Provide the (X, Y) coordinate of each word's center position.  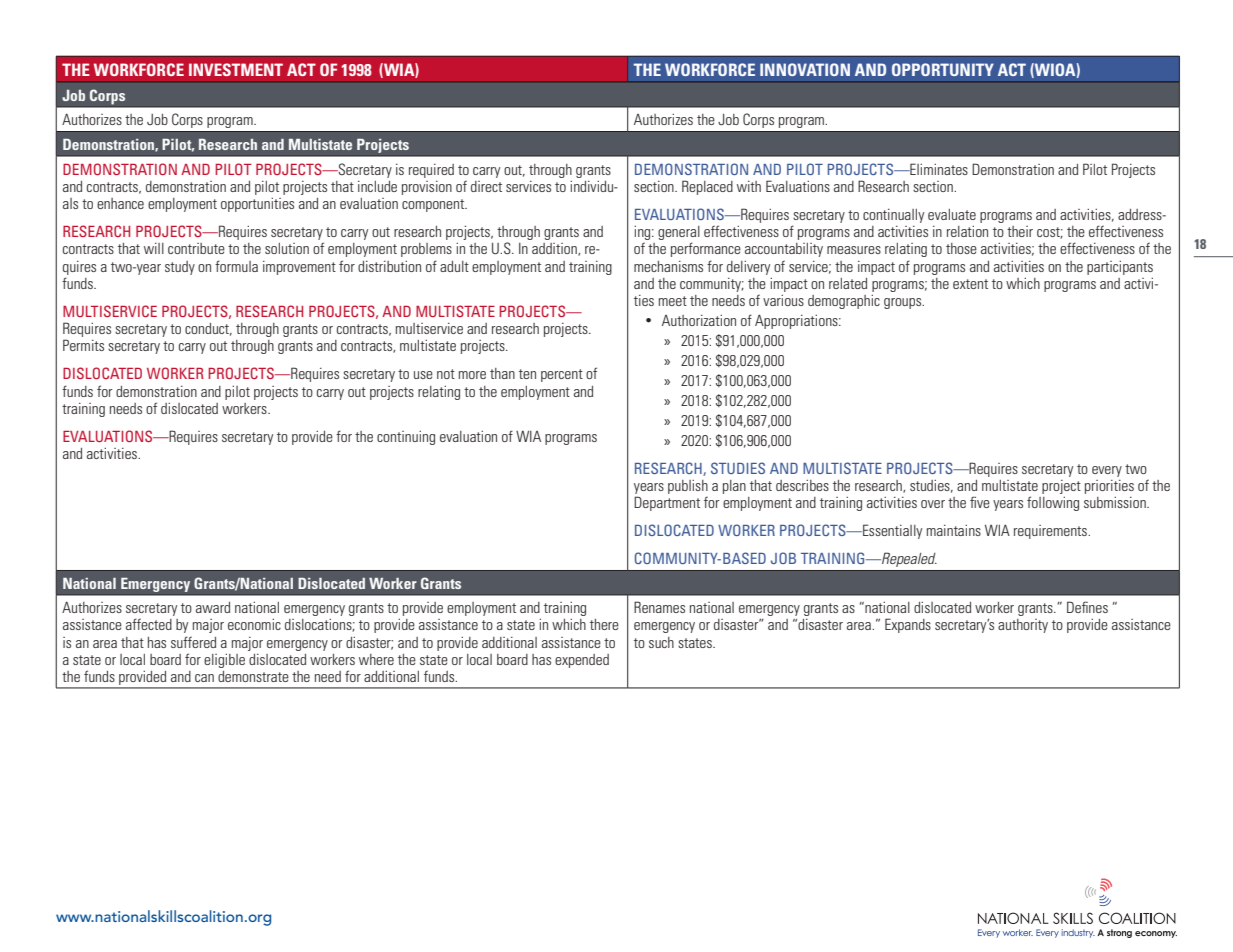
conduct (208, 329)
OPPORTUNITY (943, 69)
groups (904, 303)
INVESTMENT (236, 69)
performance (706, 249)
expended (582, 661)
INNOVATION (805, 69)
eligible (224, 661)
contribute (196, 248)
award (213, 607)
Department (667, 503)
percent (562, 375)
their (1020, 231)
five (980, 502)
